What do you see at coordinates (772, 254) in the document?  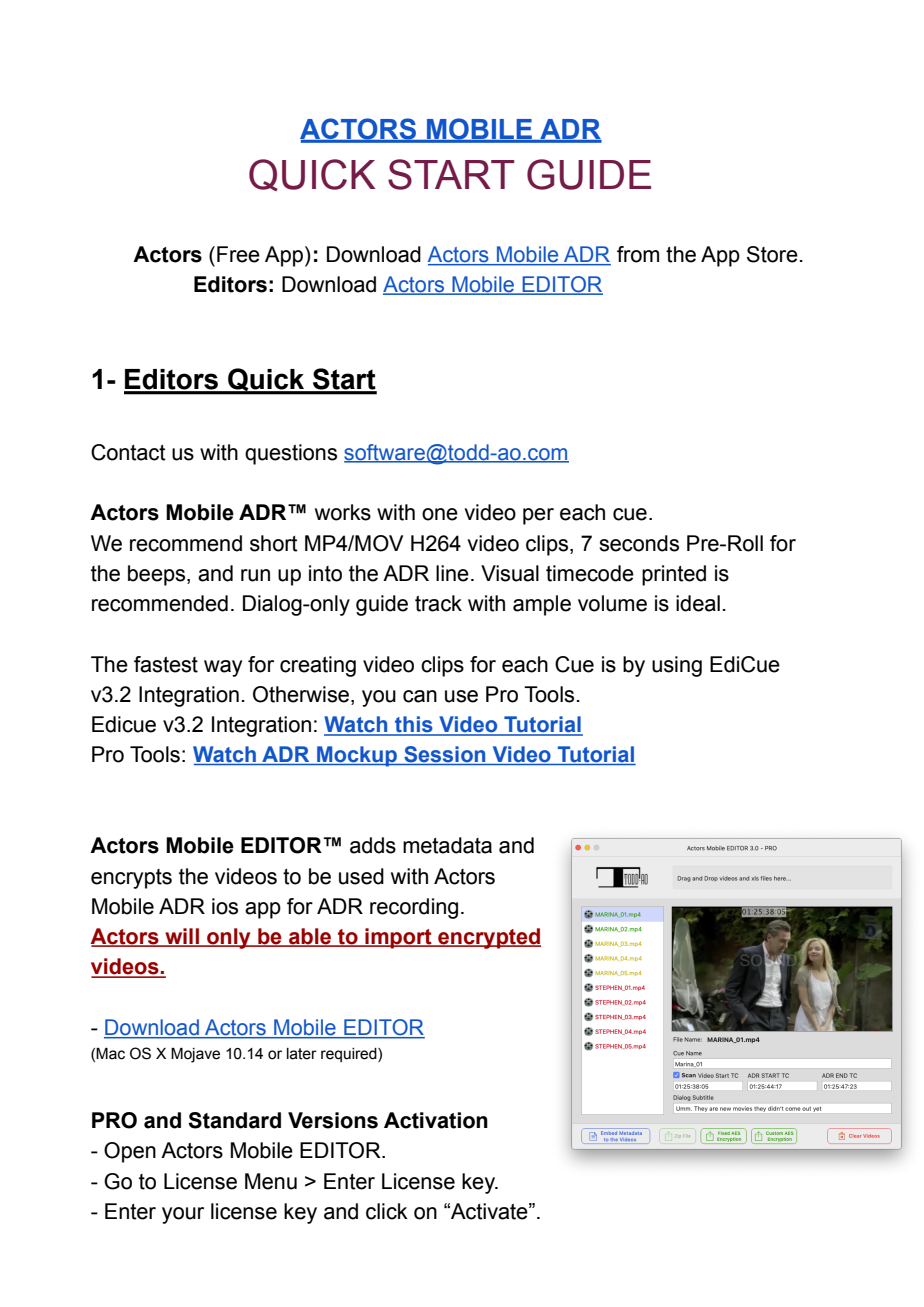 I see `Store` at bounding box center [772, 254].
